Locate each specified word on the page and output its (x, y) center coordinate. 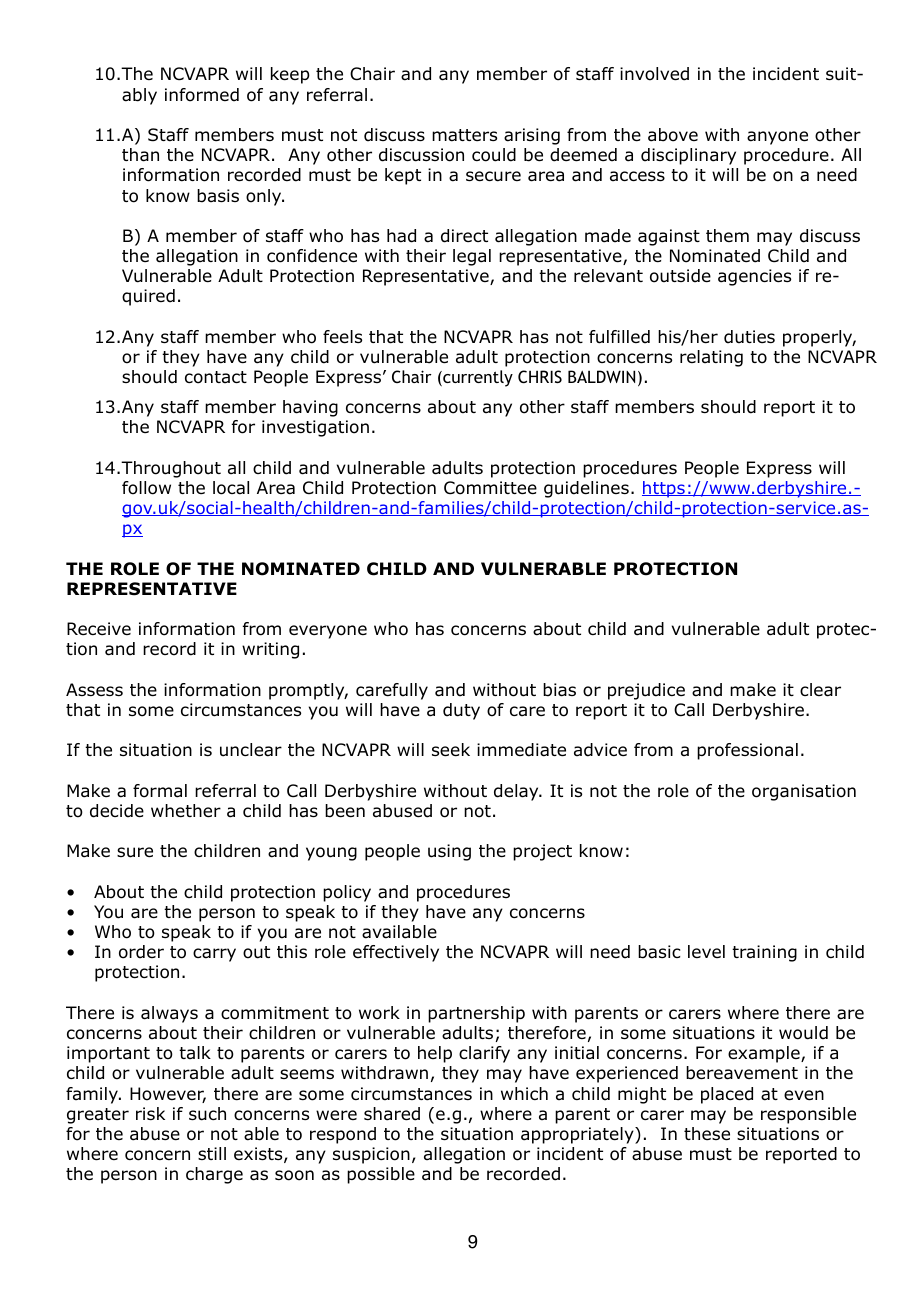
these (707, 1134)
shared (392, 1114)
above (673, 135)
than (140, 155)
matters (464, 135)
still (212, 1153)
